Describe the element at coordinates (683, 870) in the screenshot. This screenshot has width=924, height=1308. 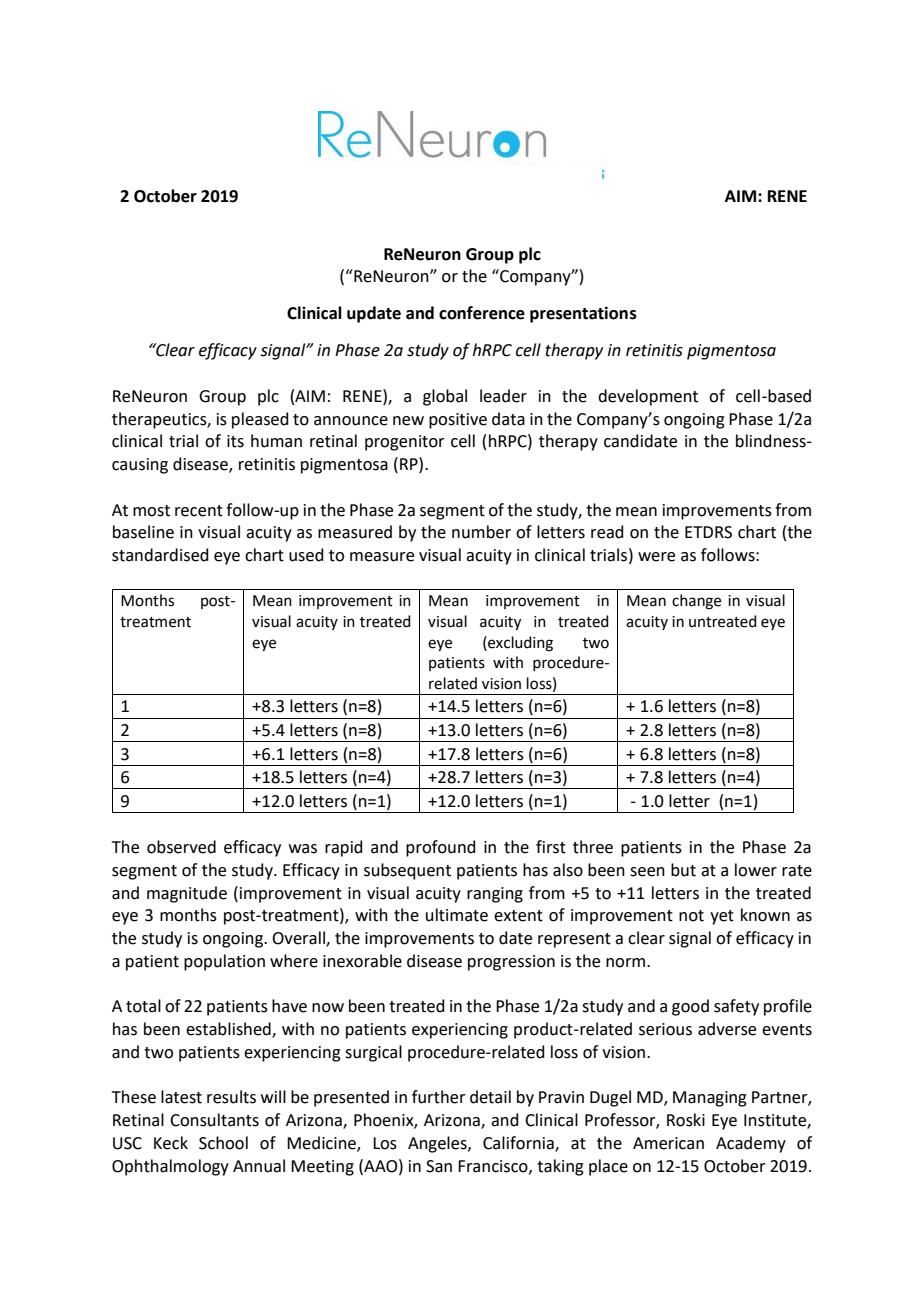
I see `but` at that location.
